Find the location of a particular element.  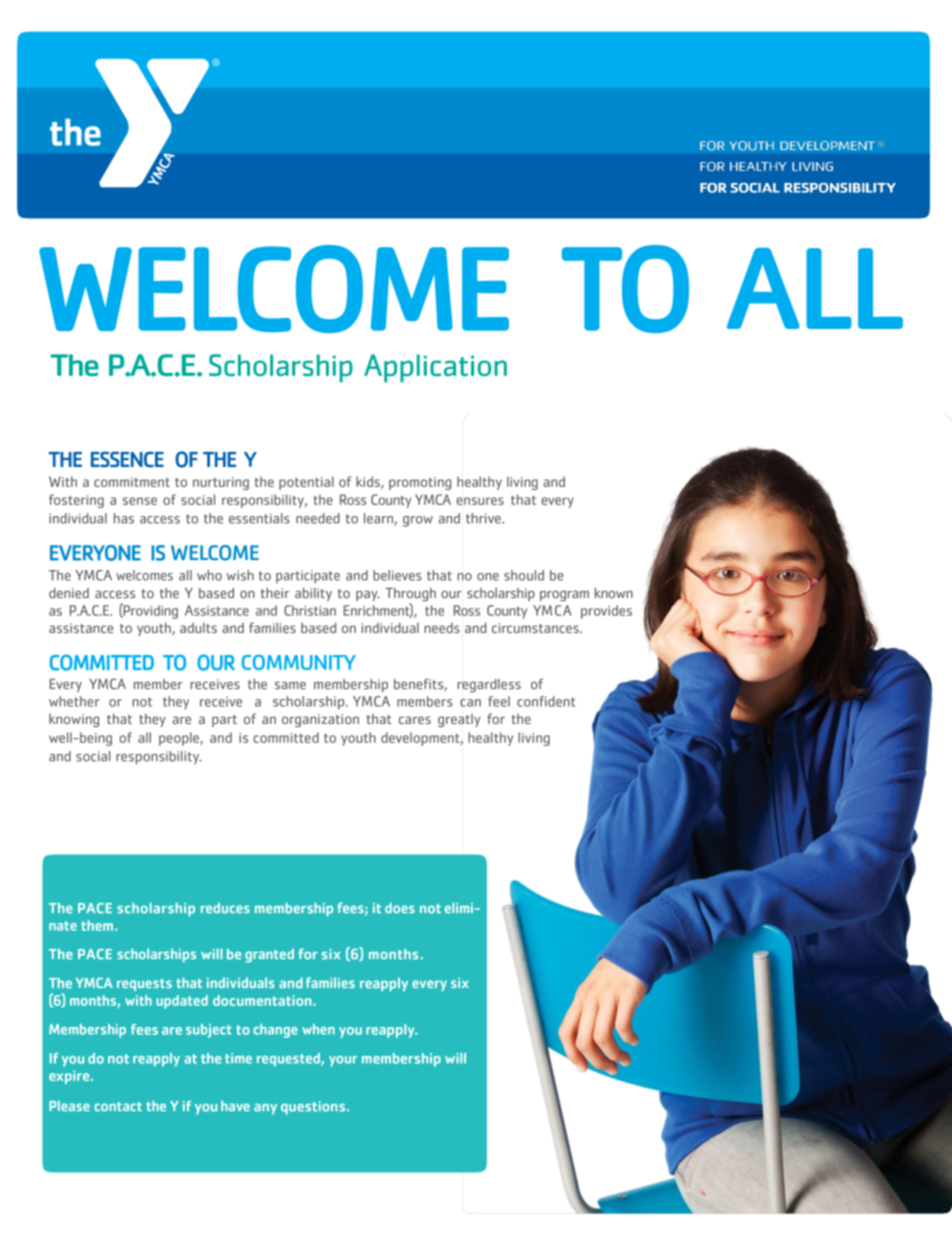

ensures is located at coordinates (480, 501).
